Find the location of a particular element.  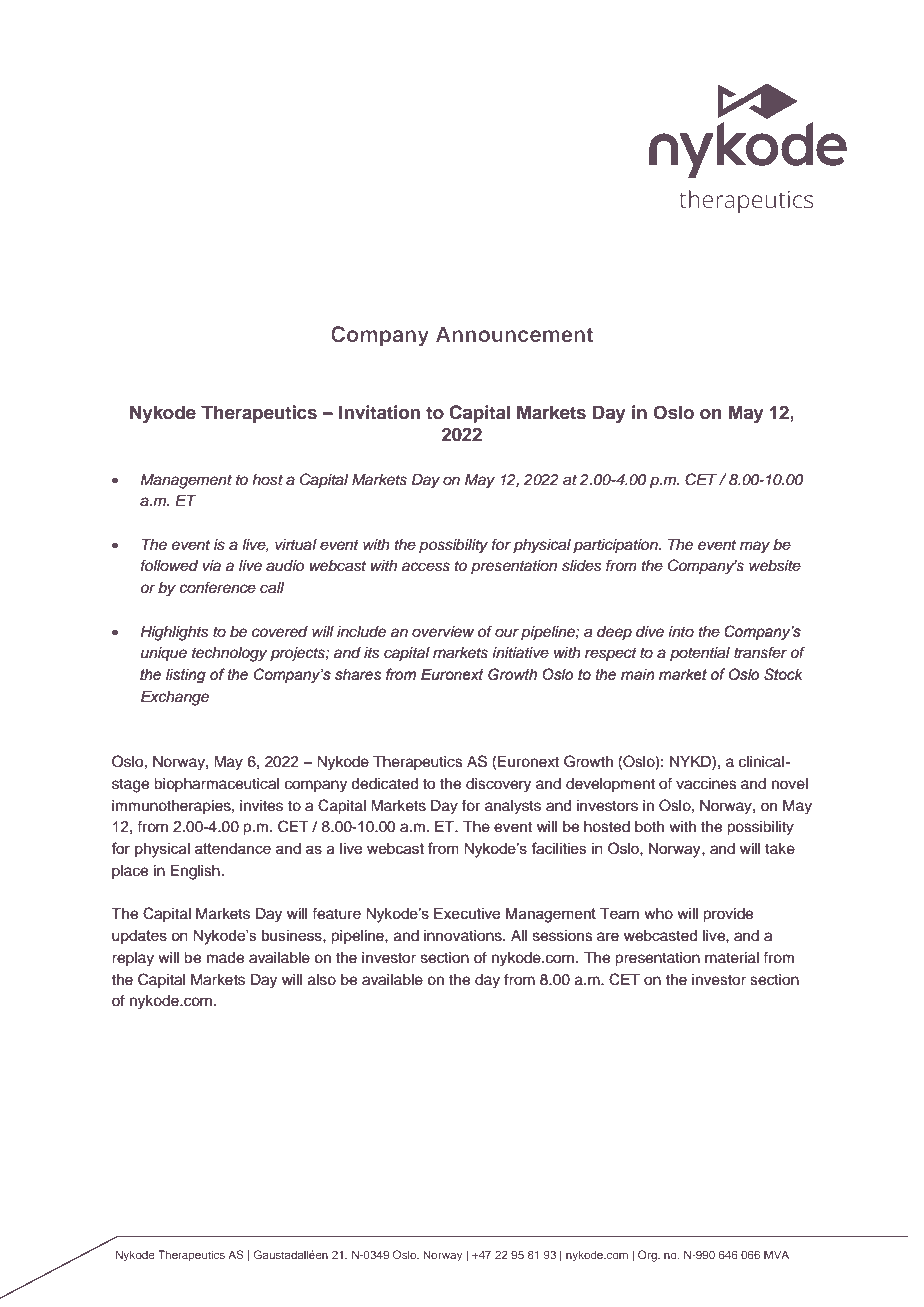

material is located at coordinates (732, 958).
